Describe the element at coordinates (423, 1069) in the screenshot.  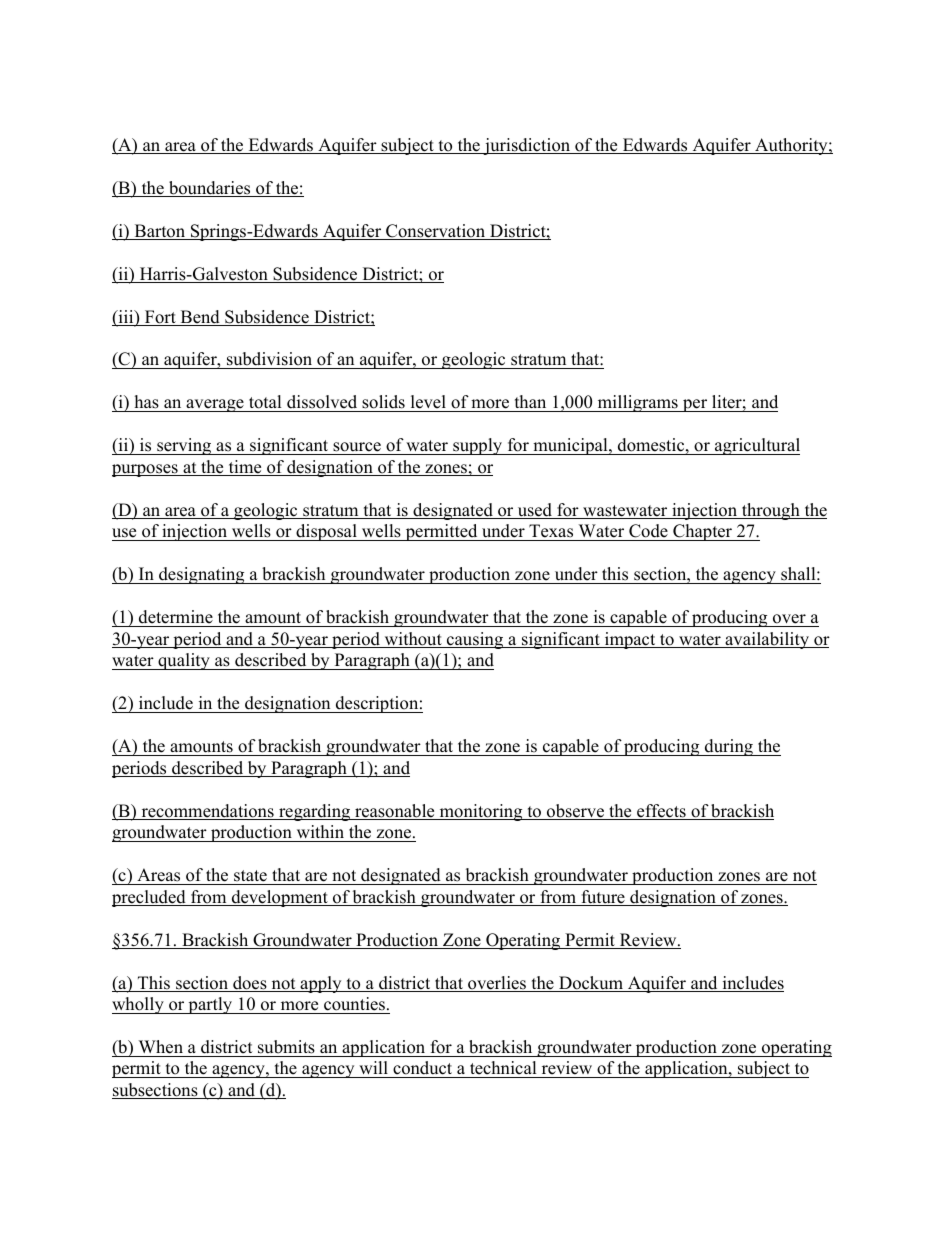
I see `conduct` at that location.
